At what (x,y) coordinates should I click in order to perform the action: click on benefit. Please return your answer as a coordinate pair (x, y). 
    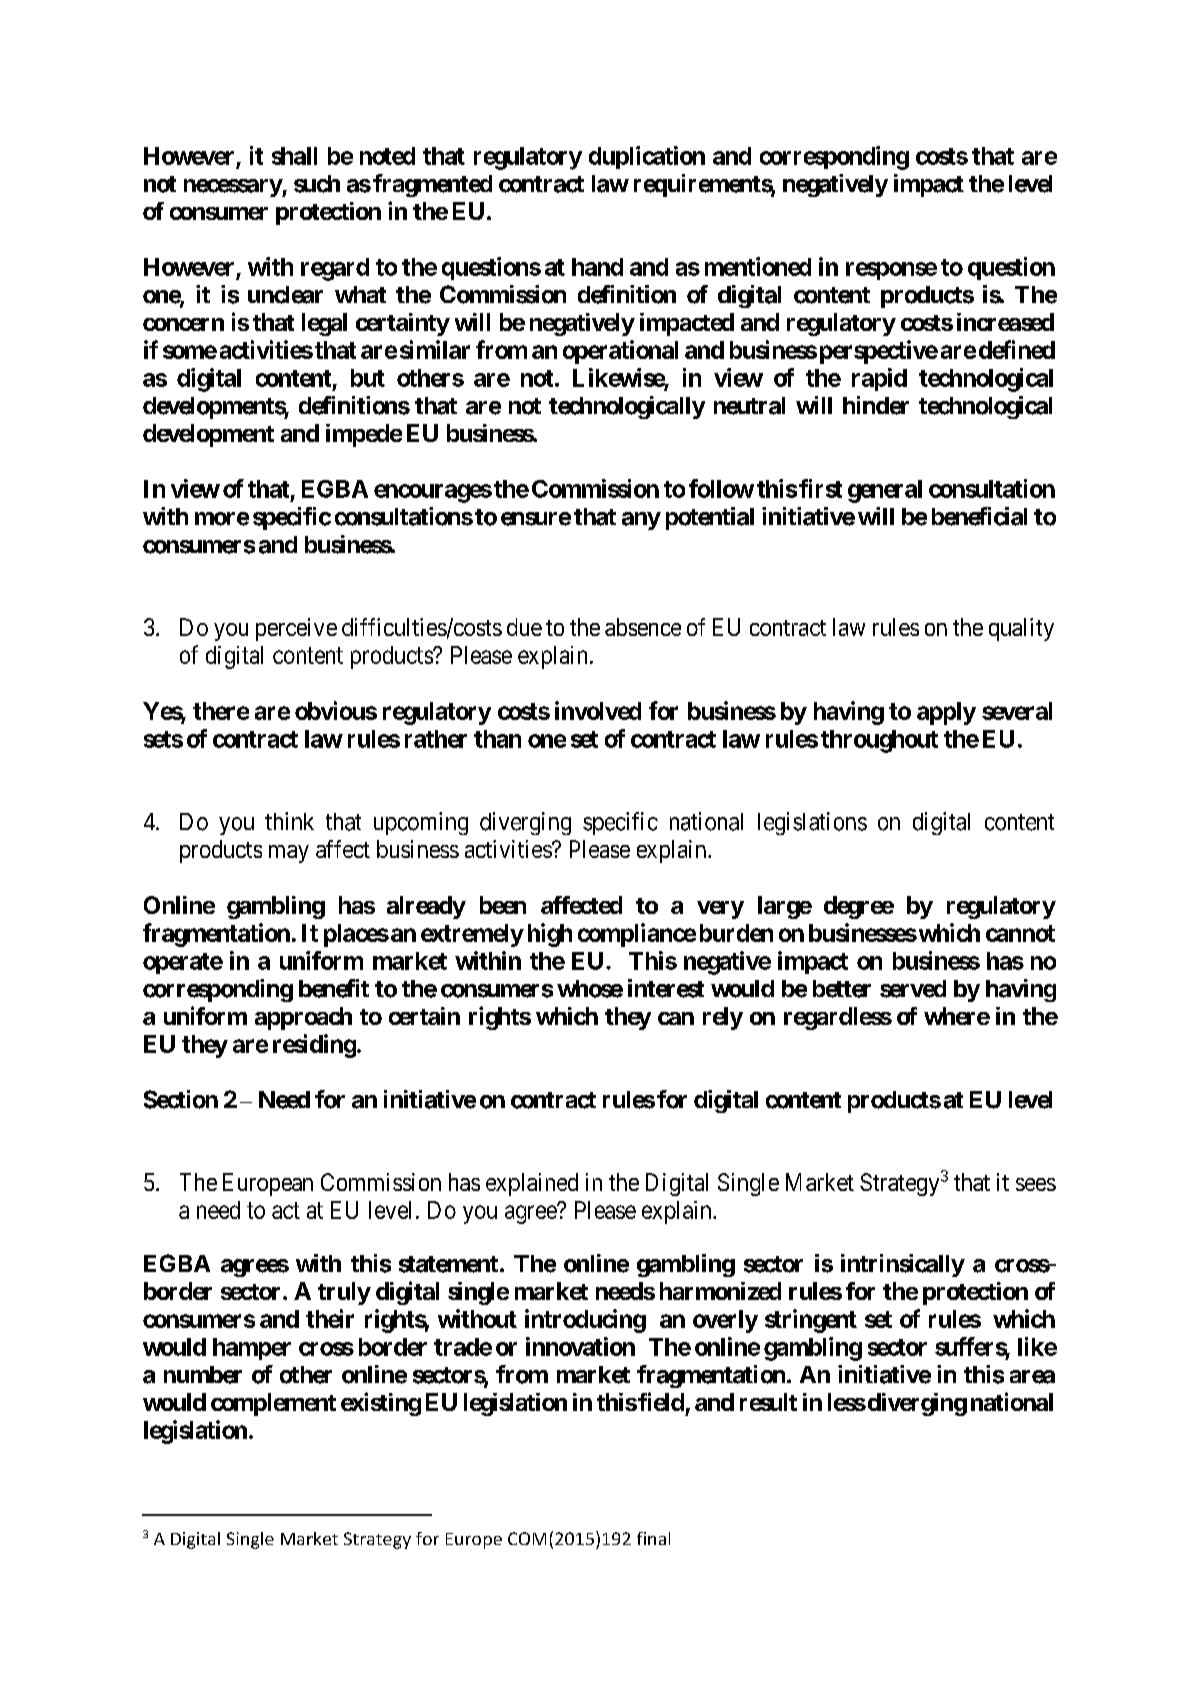
    Looking at the image, I should click on (334, 988).
